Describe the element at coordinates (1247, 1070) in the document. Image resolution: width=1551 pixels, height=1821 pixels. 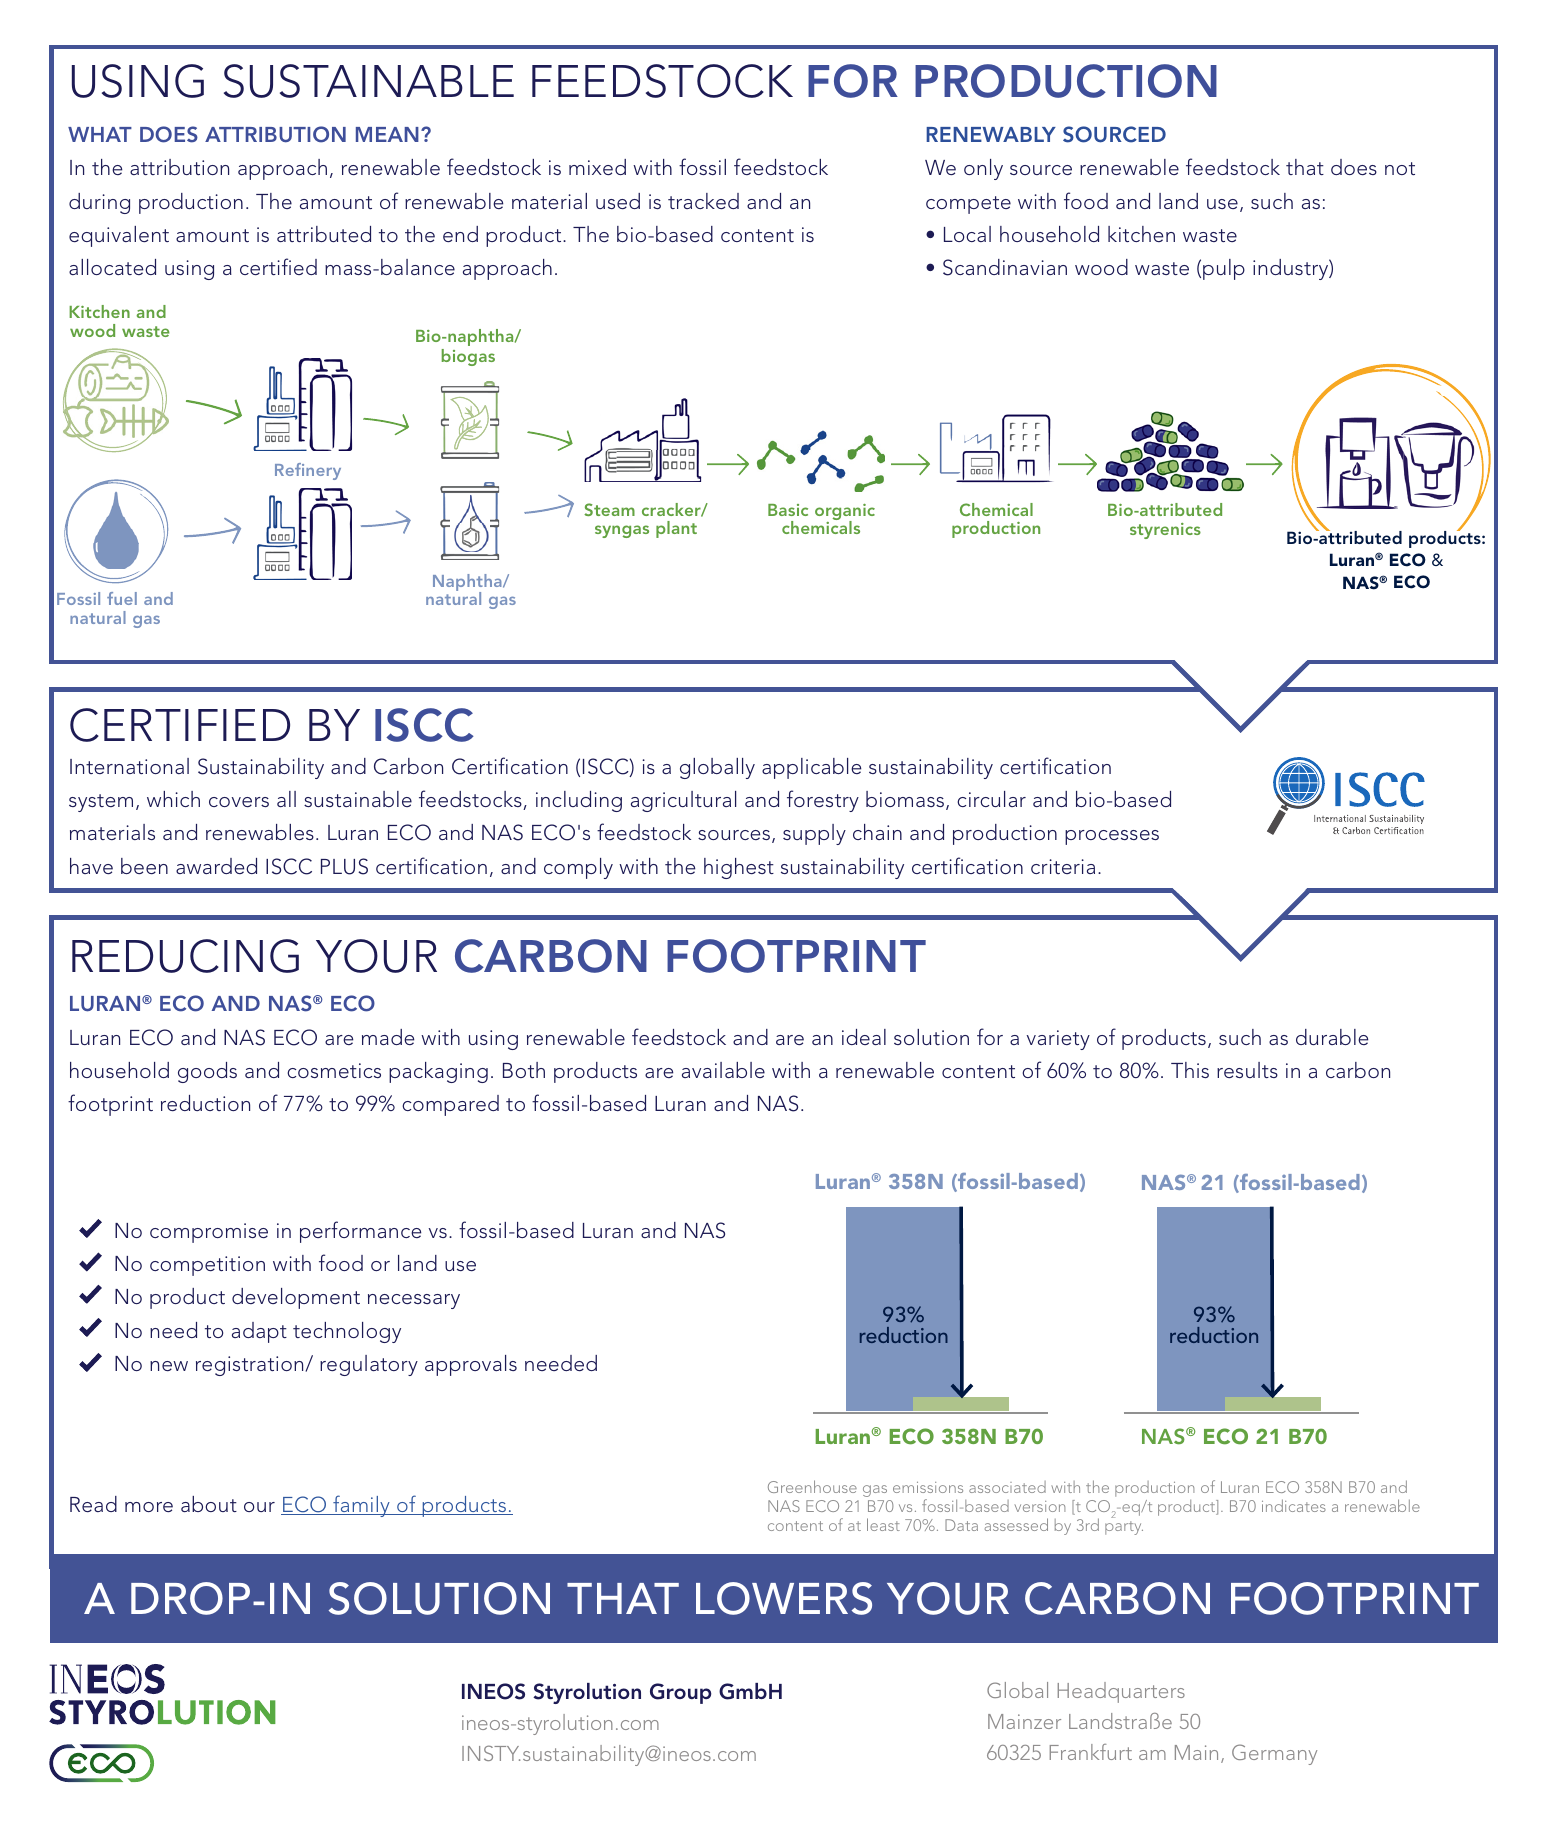
I see `results` at that location.
